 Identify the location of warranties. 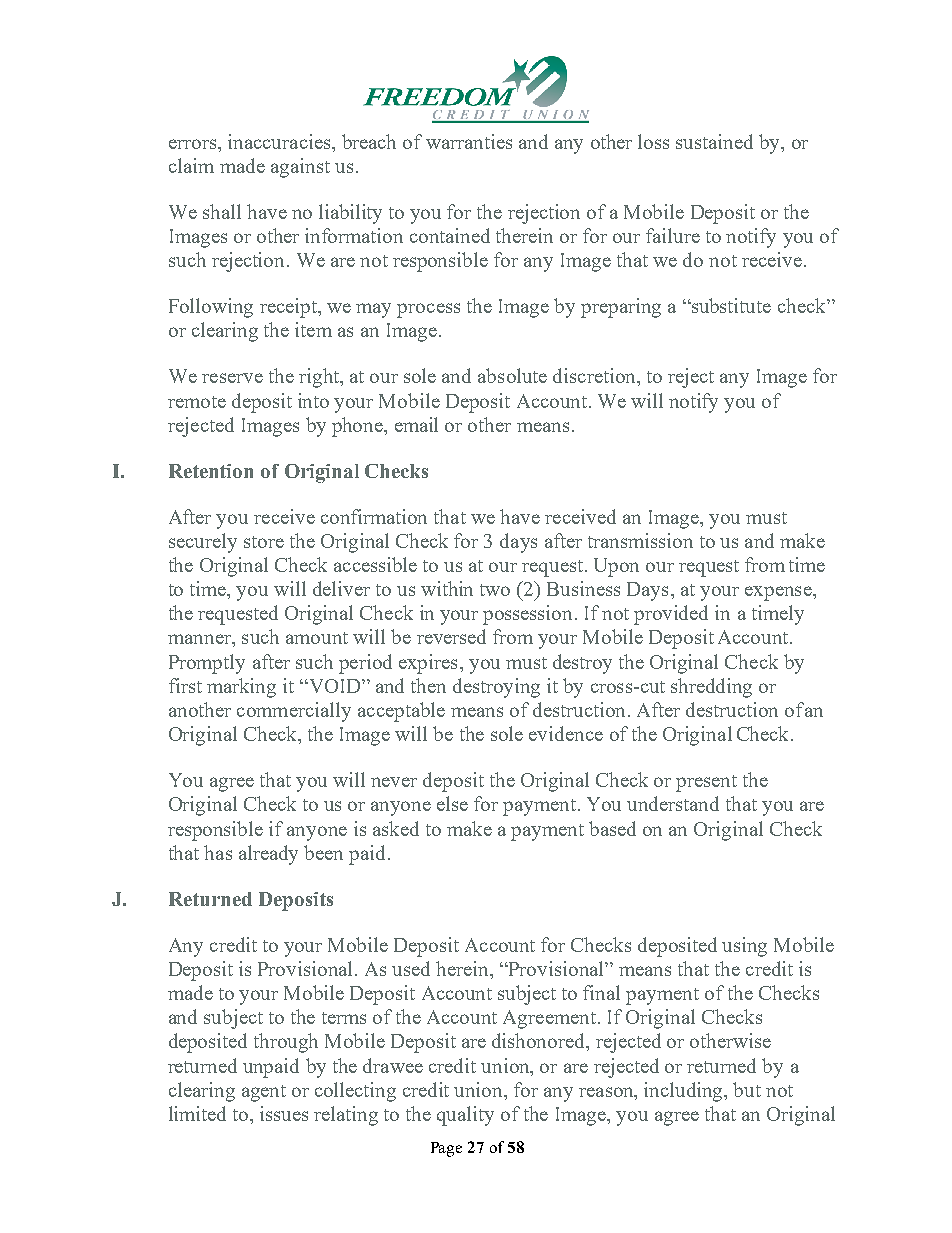
(469, 141).
